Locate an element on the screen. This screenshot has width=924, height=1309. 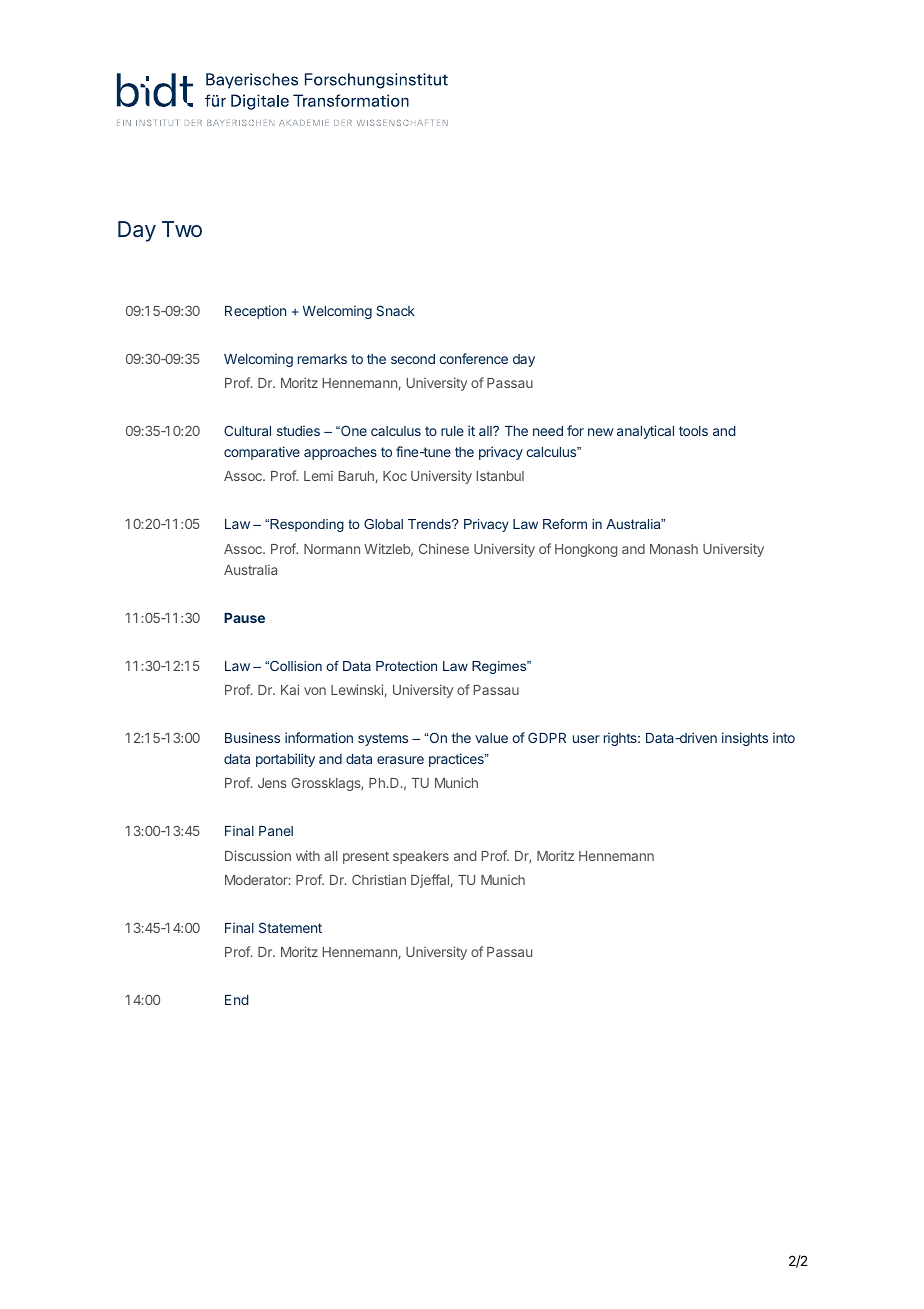
value is located at coordinates (491, 738).
